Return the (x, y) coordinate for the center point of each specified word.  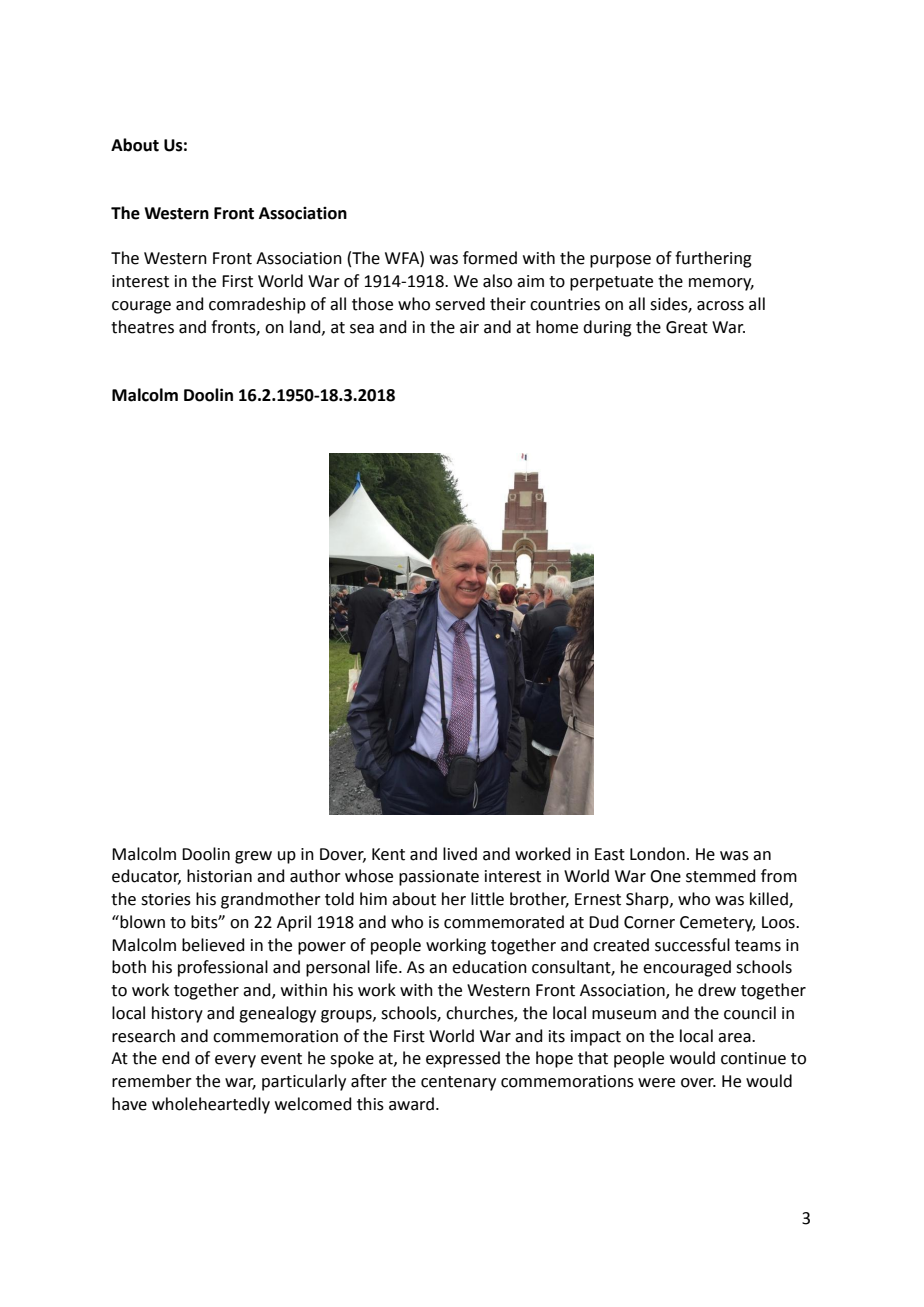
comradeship (257, 305)
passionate (439, 878)
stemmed (720, 876)
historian (219, 876)
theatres (142, 327)
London (657, 854)
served (460, 304)
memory (721, 284)
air (469, 327)
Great (687, 327)
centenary (458, 1083)
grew (253, 857)
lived (460, 854)
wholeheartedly (211, 1105)
